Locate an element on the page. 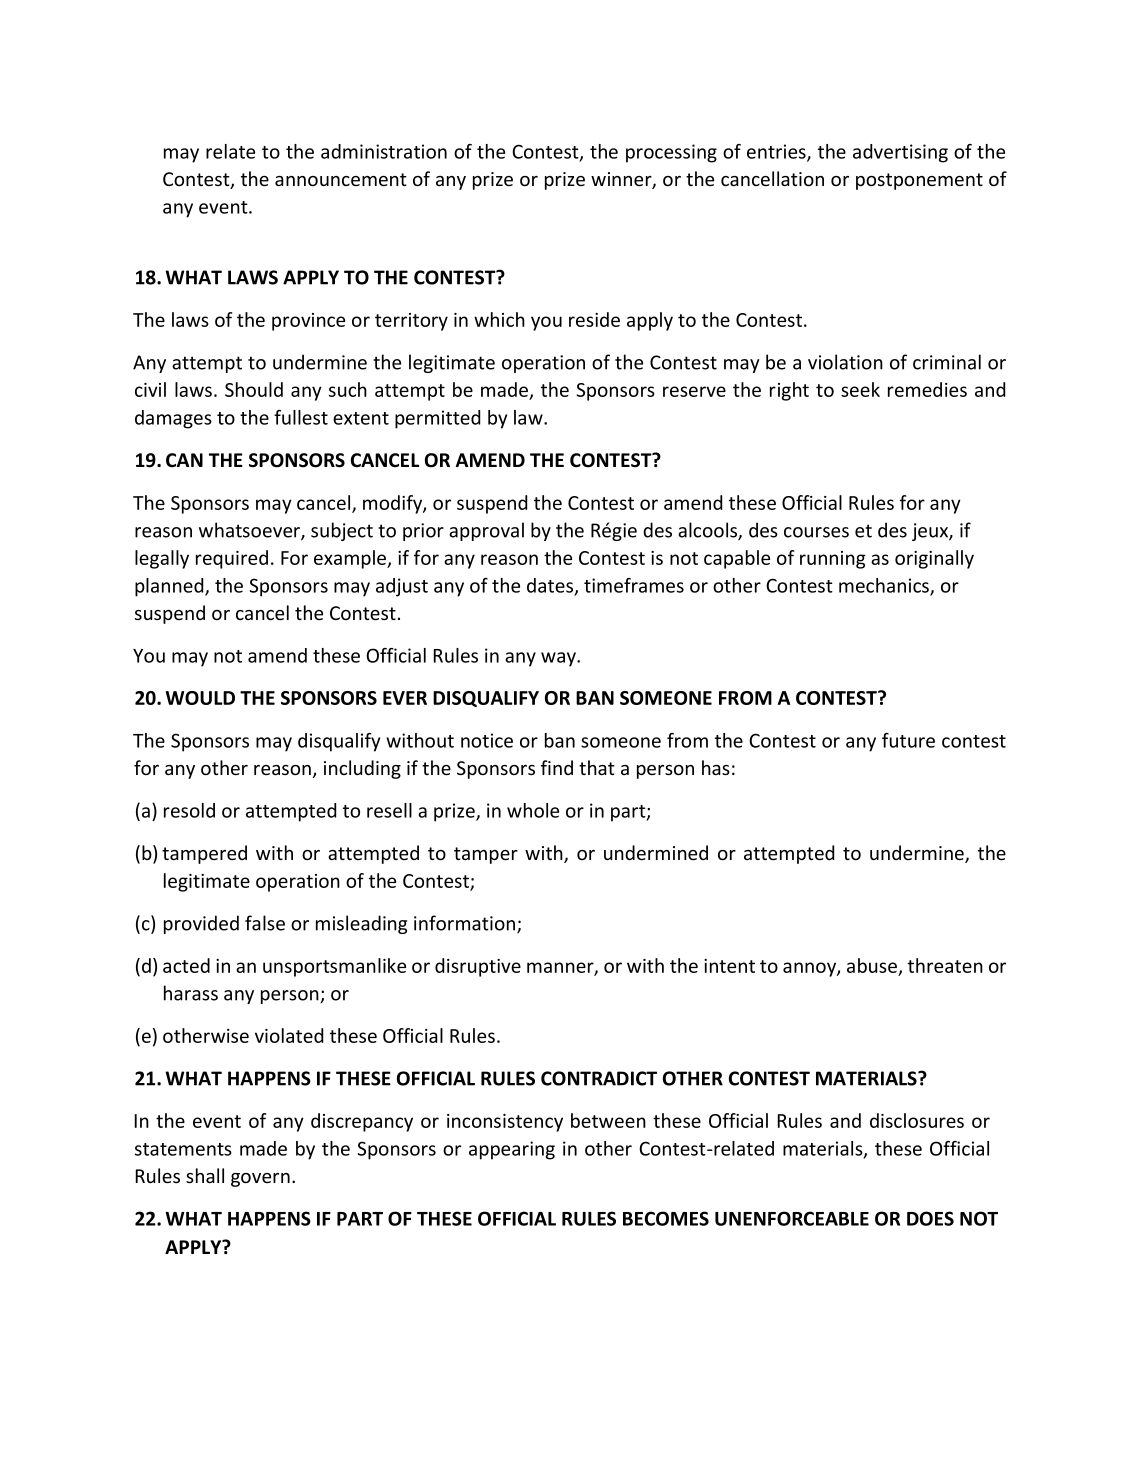 This document has height=1476, width=1141. processing is located at coordinates (671, 153).
